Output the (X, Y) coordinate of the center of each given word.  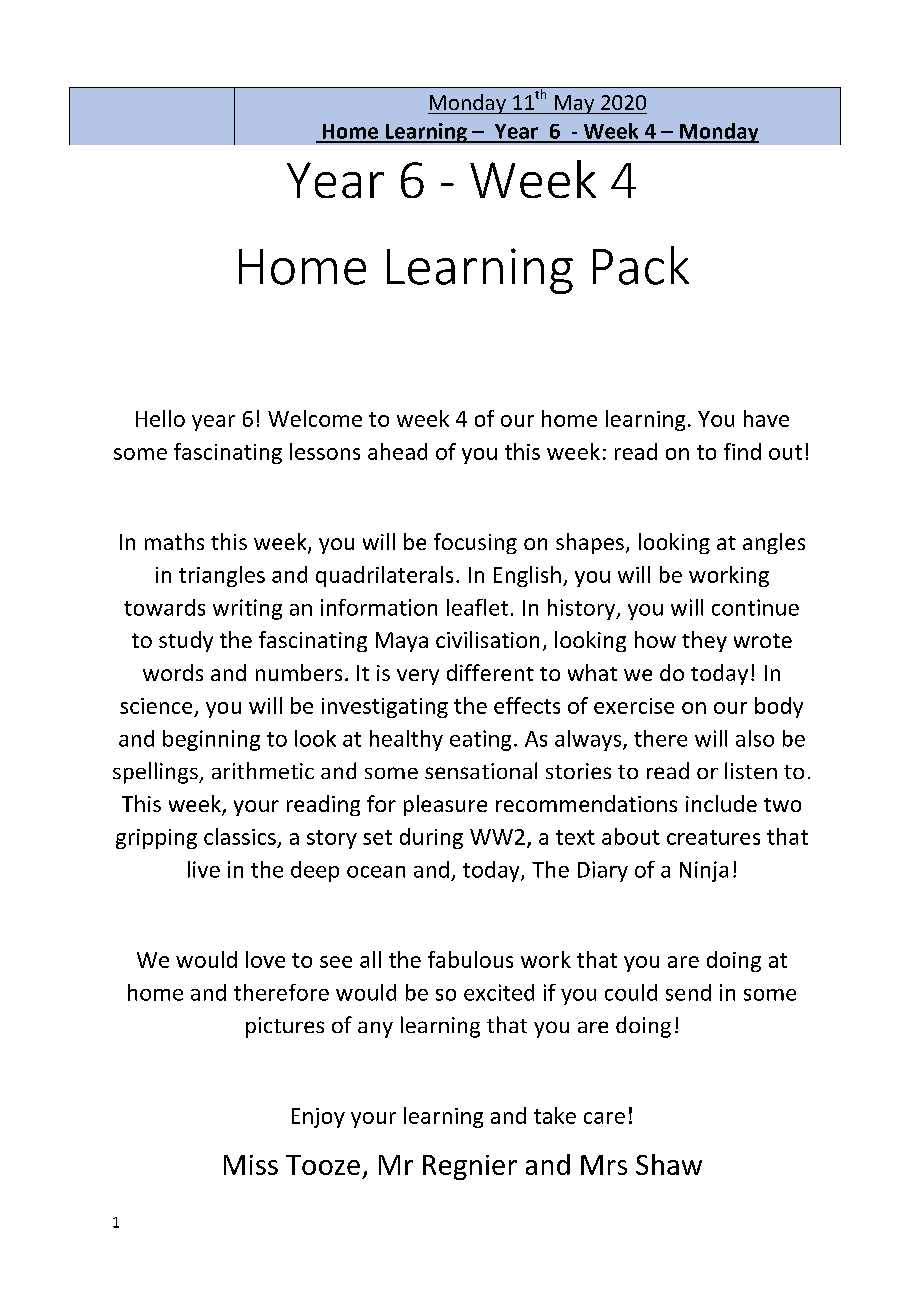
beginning (211, 740)
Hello (160, 418)
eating (480, 740)
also (755, 738)
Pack (641, 265)
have (766, 418)
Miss (251, 1165)
